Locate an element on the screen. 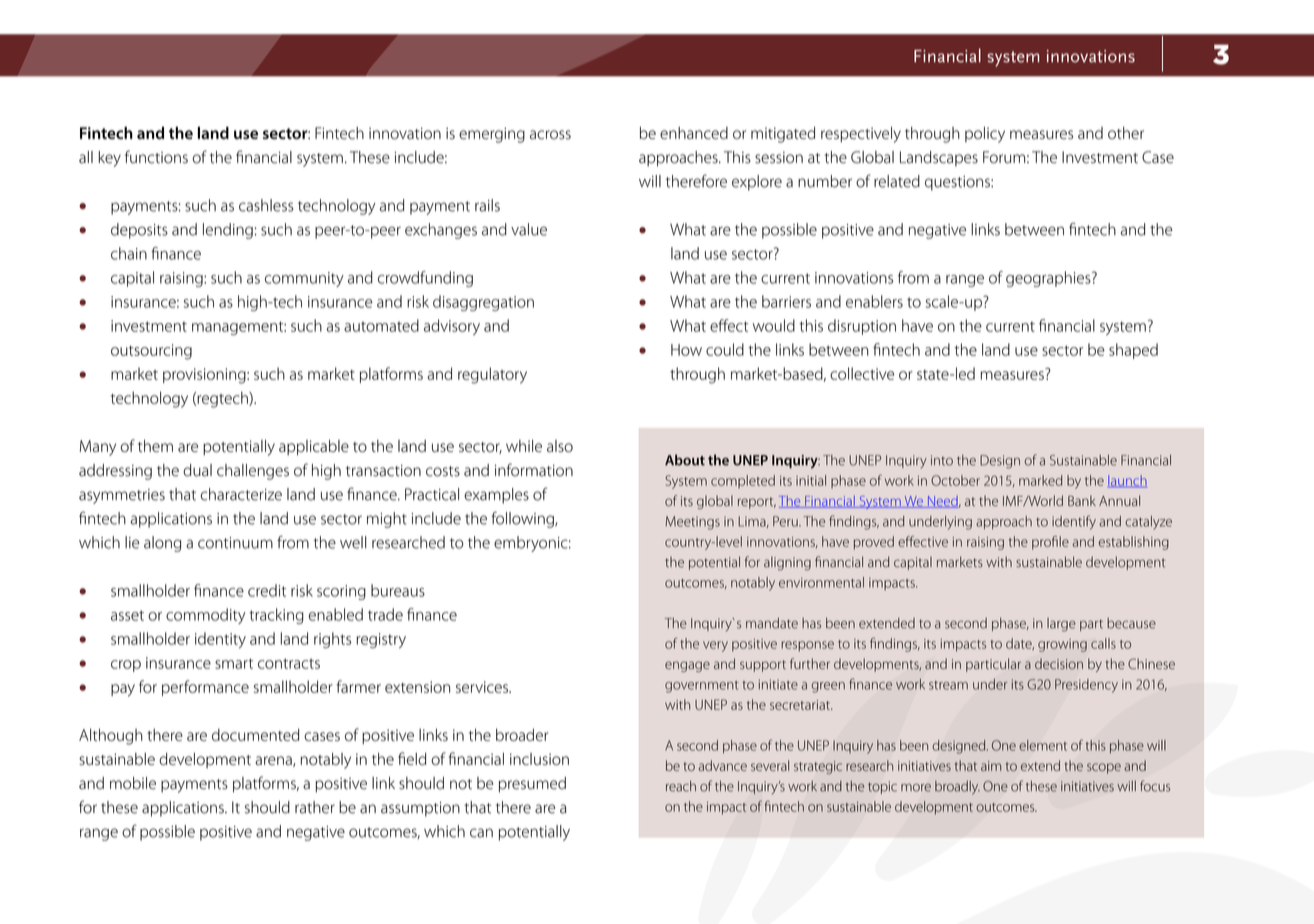 This screenshot has width=1314, height=924. rather is located at coordinates (315, 807).
